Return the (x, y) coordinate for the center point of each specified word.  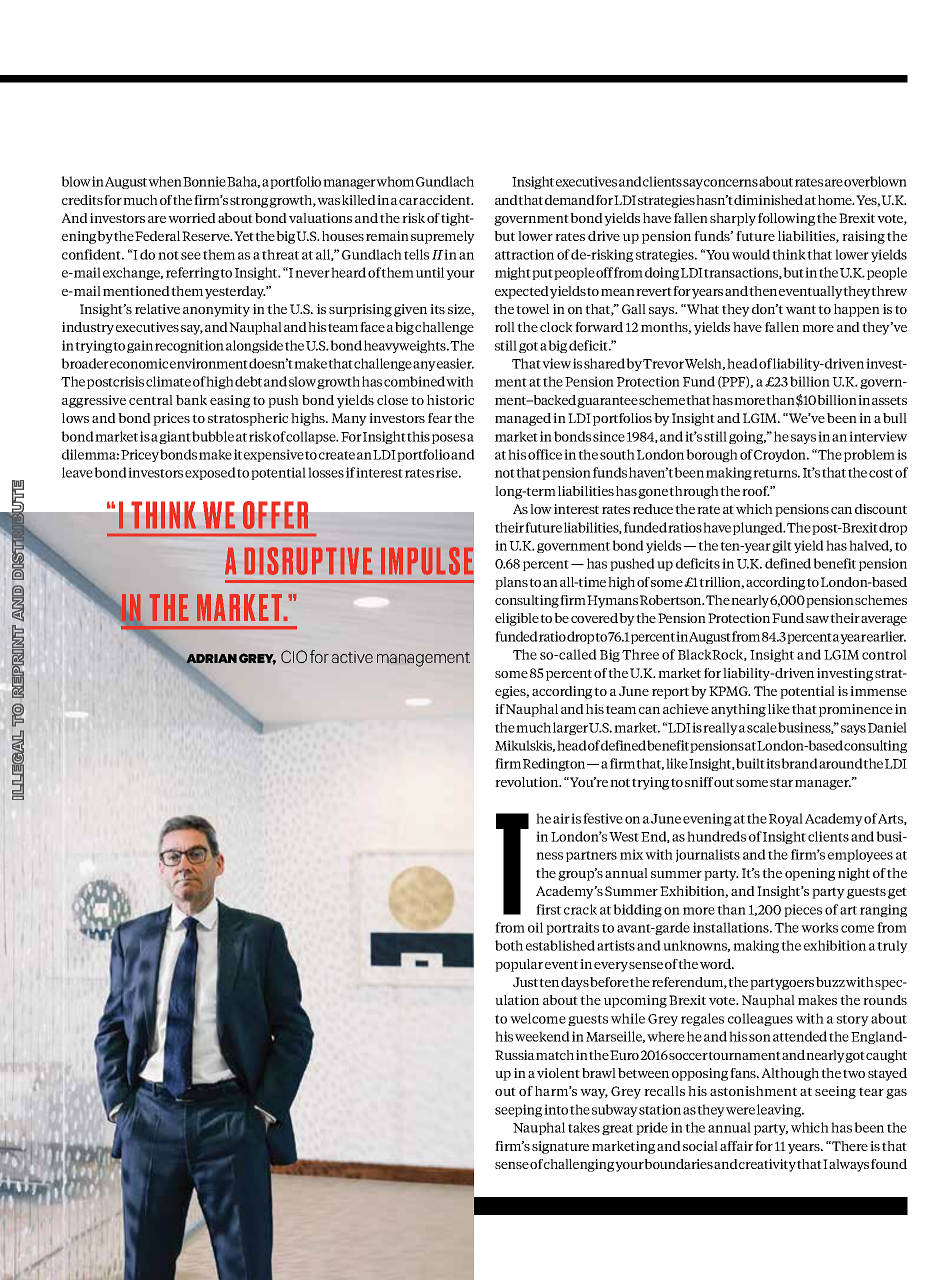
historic (450, 400)
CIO (294, 656)
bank (191, 400)
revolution (528, 782)
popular (519, 965)
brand (799, 763)
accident (446, 200)
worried (192, 218)
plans (511, 583)
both (509, 945)
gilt (782, 546)
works (819, 927)
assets (889, 400)
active (352, 657)
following (786, 219)
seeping (518, 1110)
